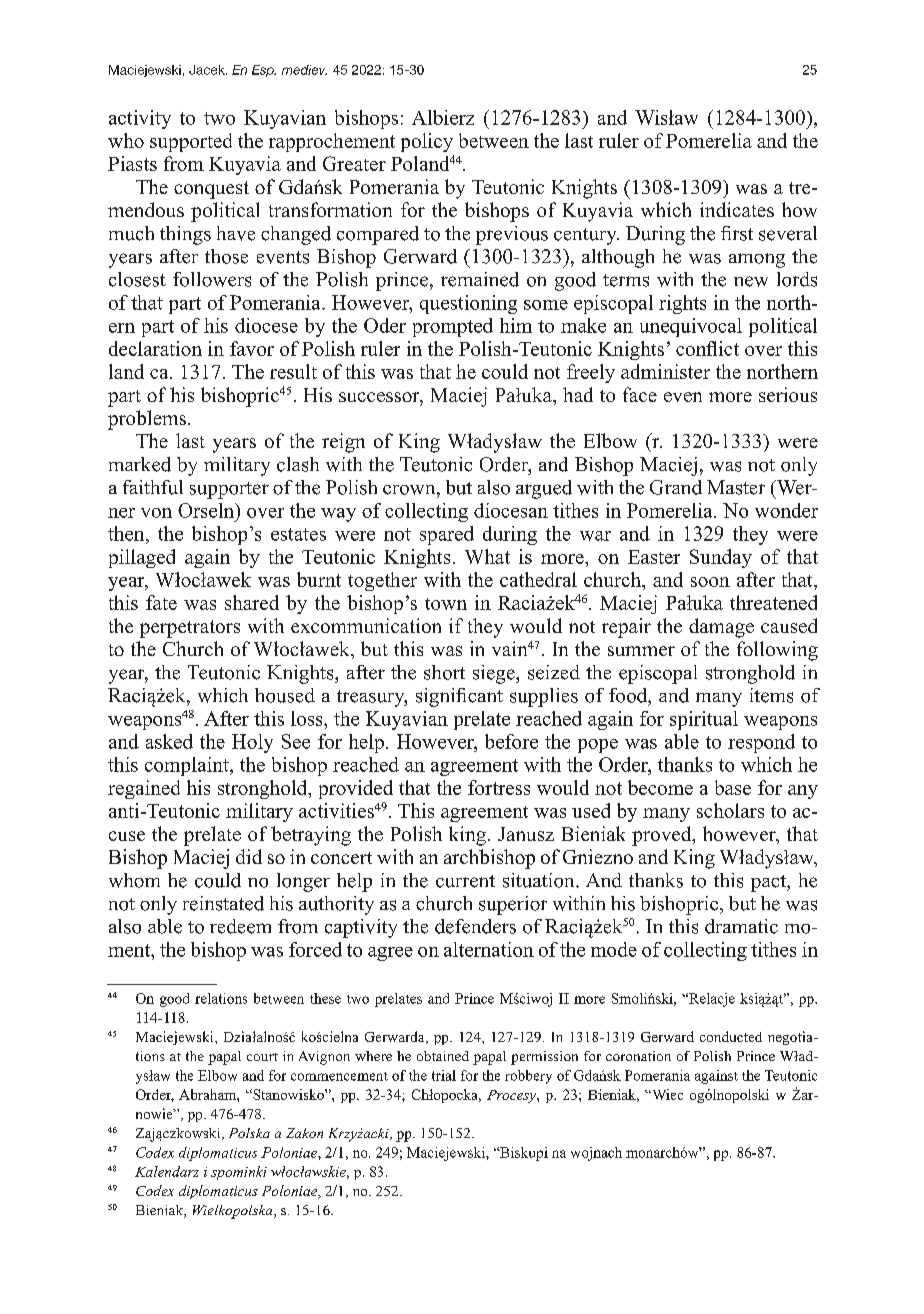 The width and height of the page is (924, 1314). Describe the element at coordinates (208, 70) in the page. I see `Jacek` at that location.
